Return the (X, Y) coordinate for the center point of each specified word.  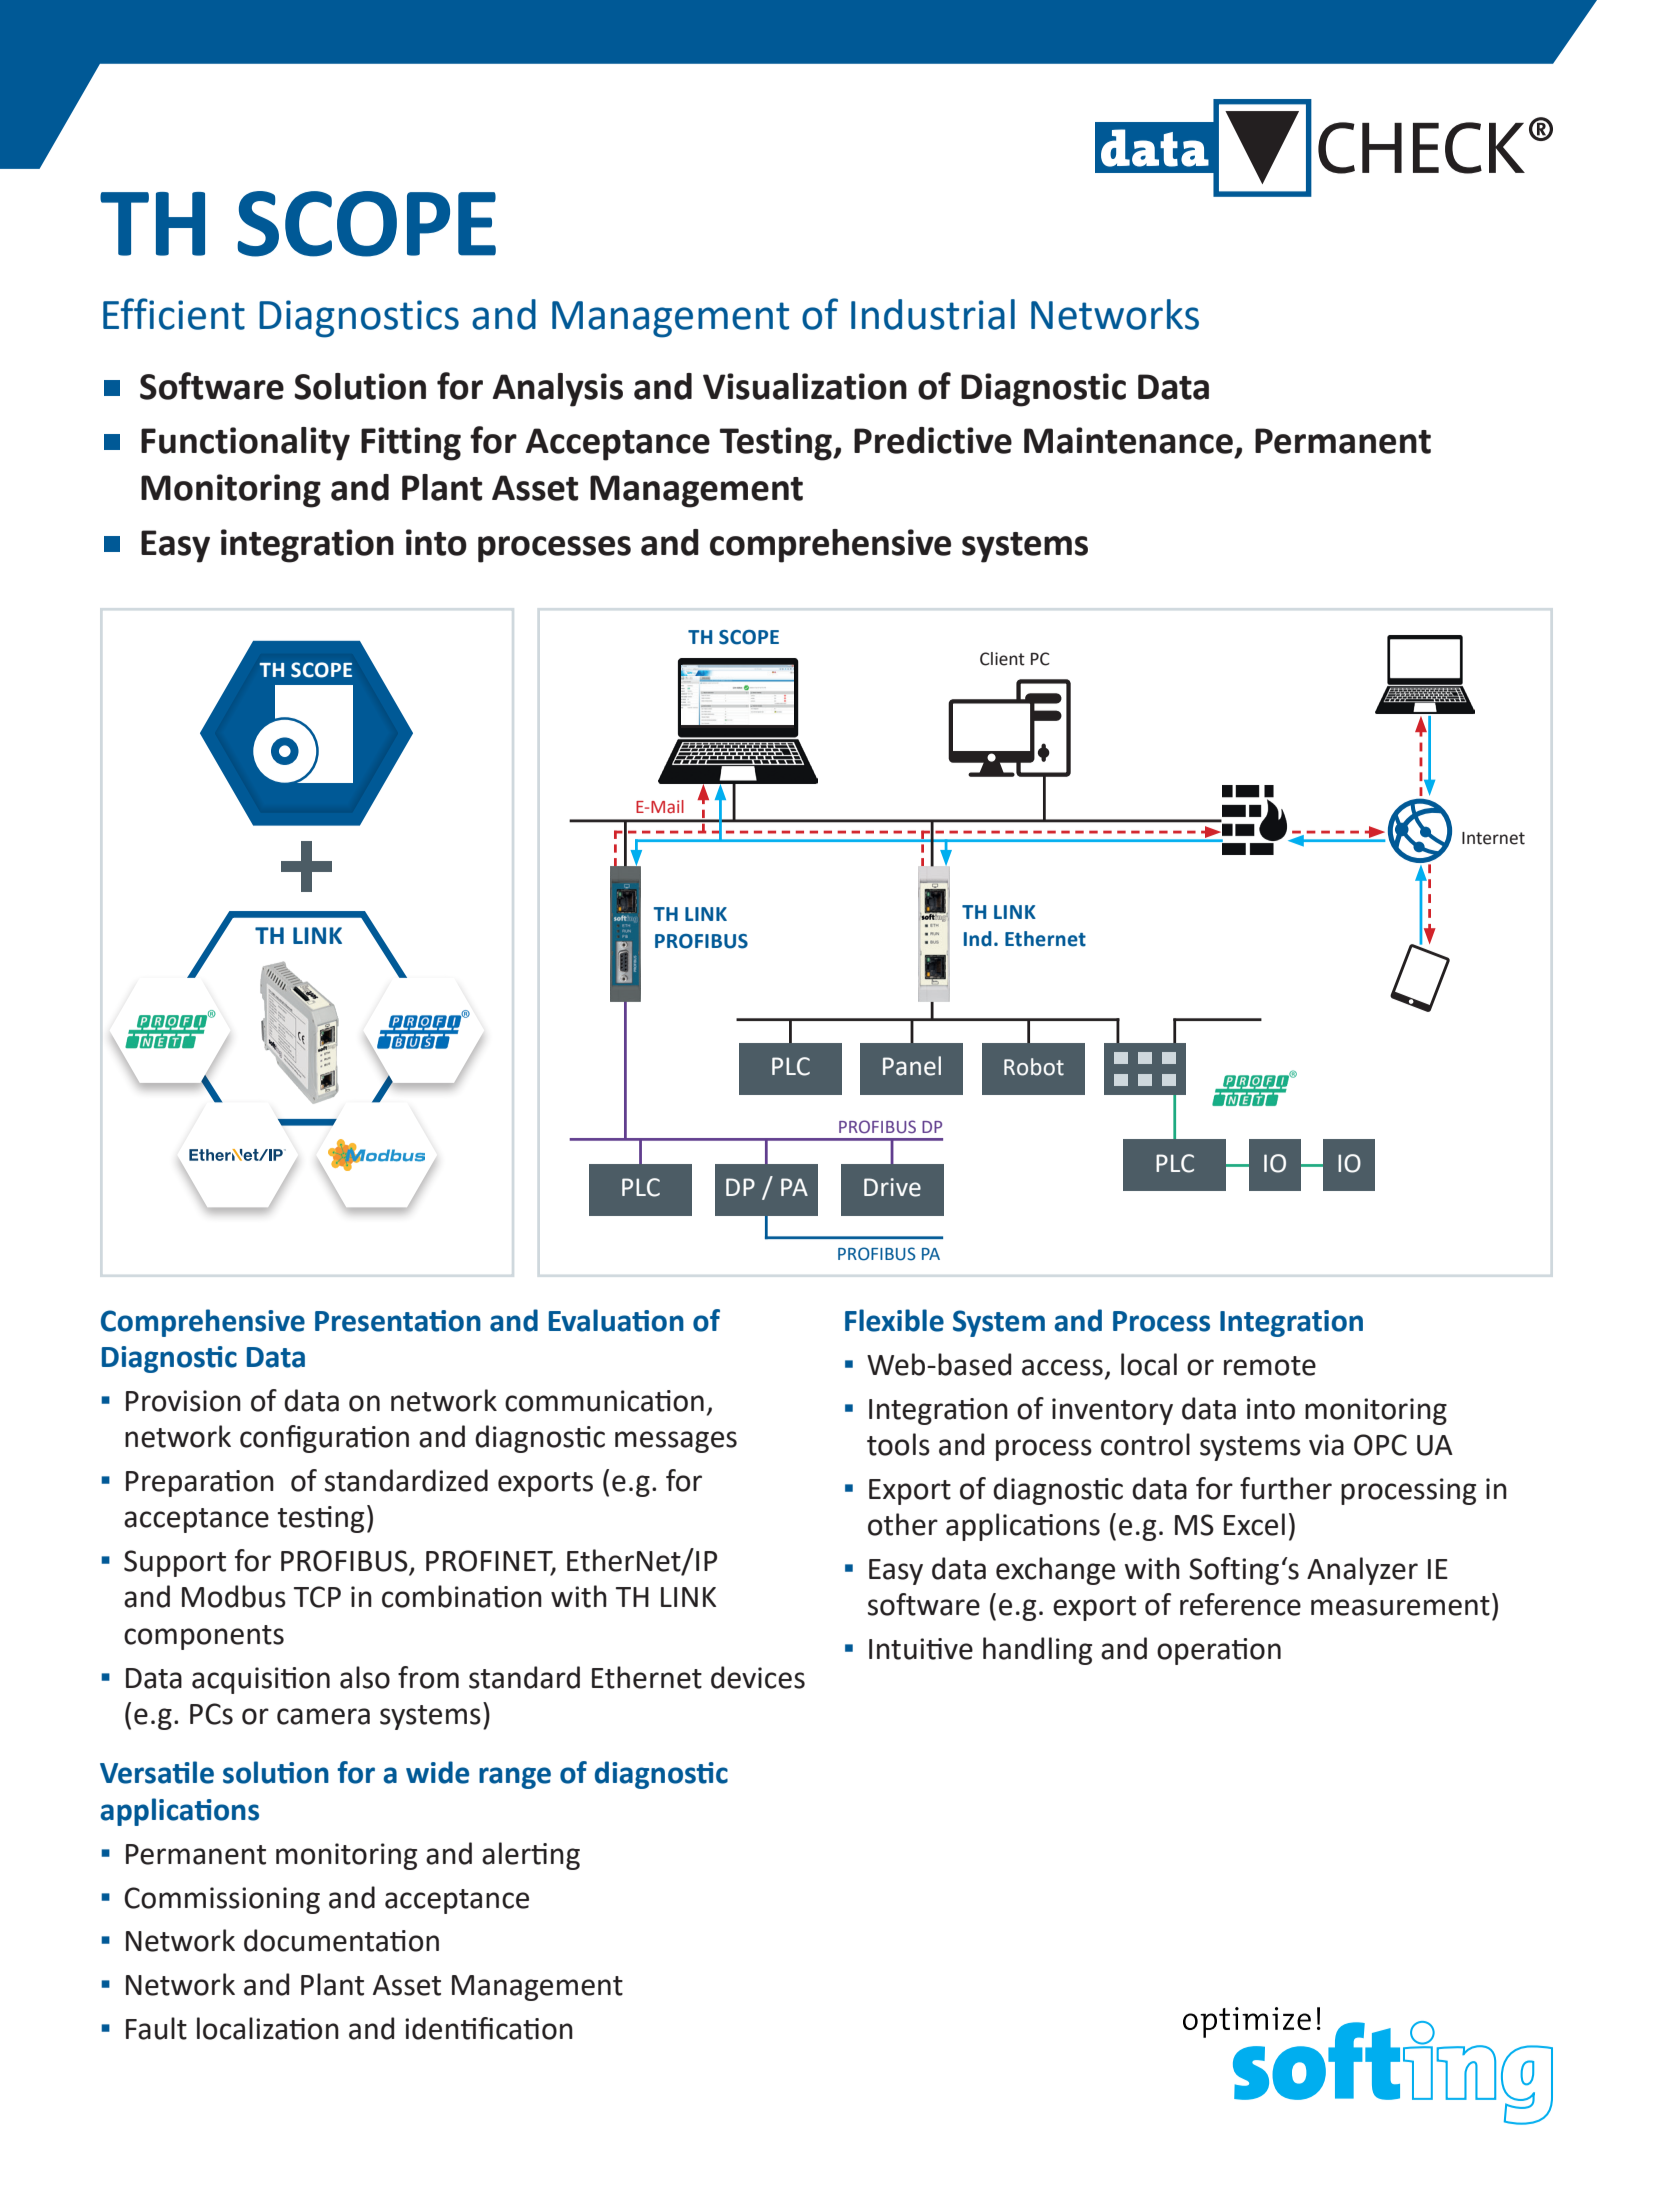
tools (898, 1444)
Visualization (805, 386)
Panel (912, 1066)
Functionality (245, 444)
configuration (324, 1439)
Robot (1034, 1067)
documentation (341, 1940)
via (1326, 1445)
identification (489, 2028)
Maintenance (1128, 440)
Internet (1493, 838)
